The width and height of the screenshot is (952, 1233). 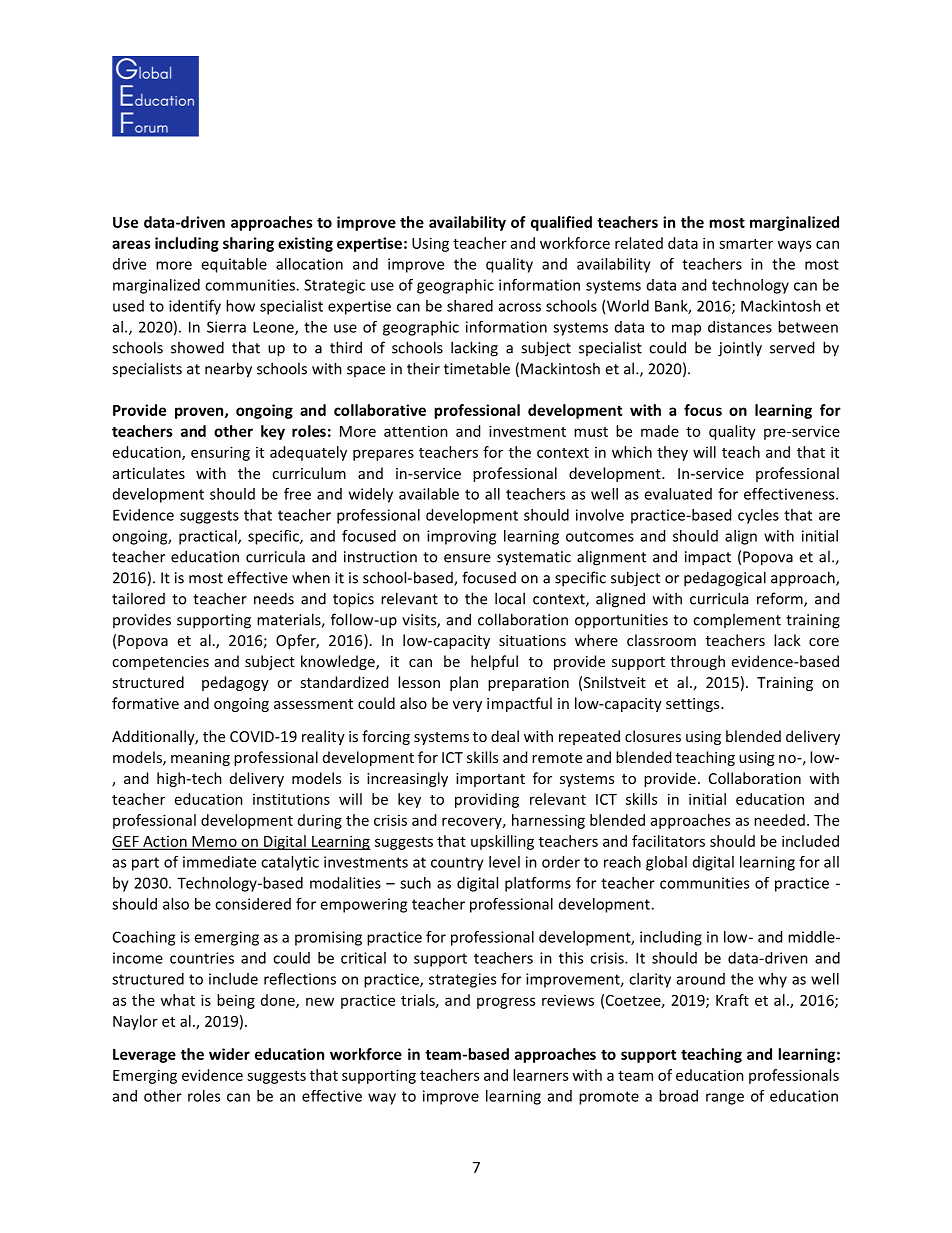 I want to click on smarter, so click(x=746, y=244).
